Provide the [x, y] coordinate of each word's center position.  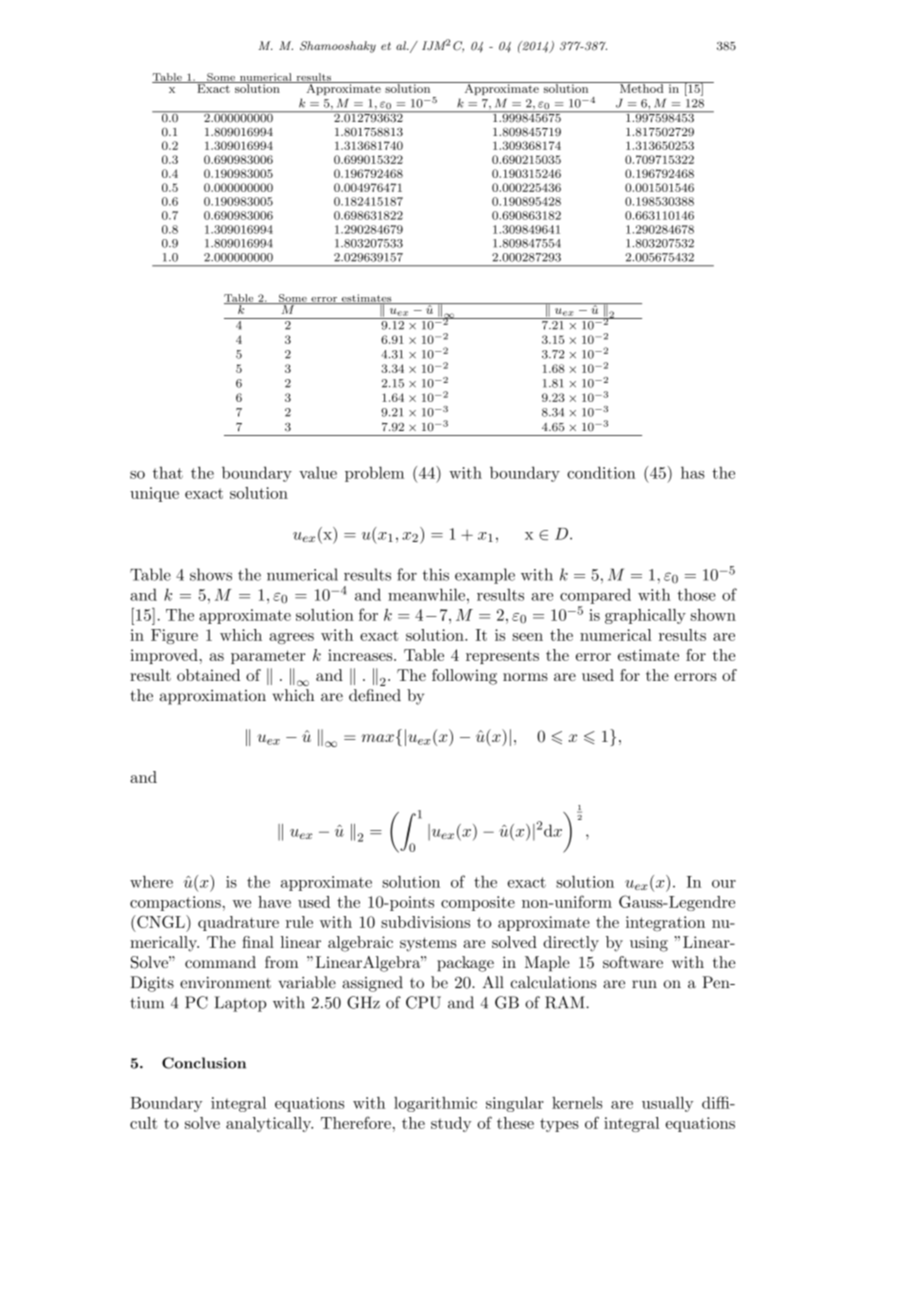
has [693, 472]
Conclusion [204, 1063]
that [168, 472]
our [724, 884]
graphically [645, 616]
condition [601, 472]
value [318, 472]
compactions [175, 903]
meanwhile [426, 594]
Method [642, 87]
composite [478, 903]
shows [211, 574]
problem [374, 474]
